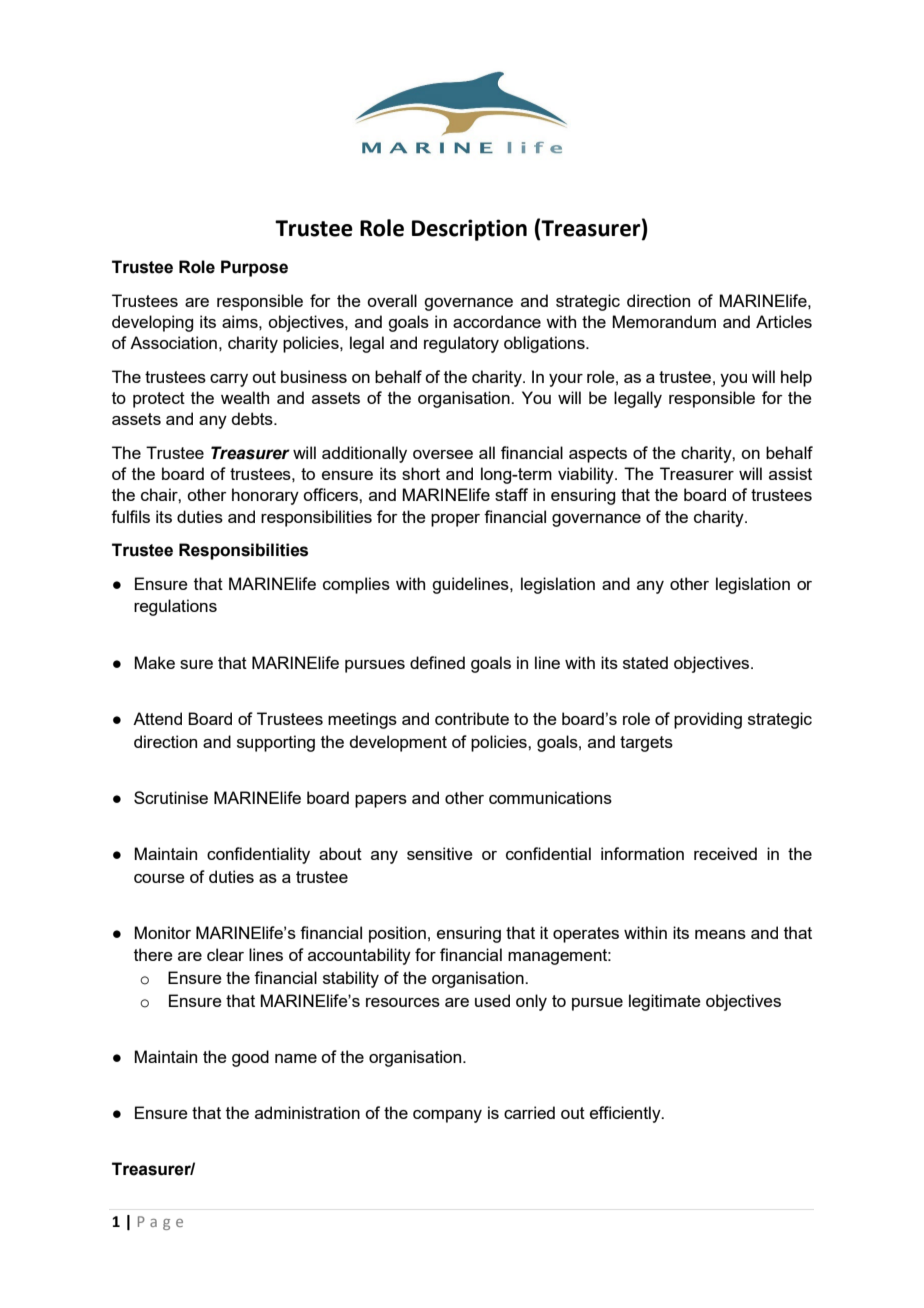 The width and height of the screenshot is (924, 1308). Describe the element at coordinates (725, 853) in the screenshot. I see `received` at that location.
